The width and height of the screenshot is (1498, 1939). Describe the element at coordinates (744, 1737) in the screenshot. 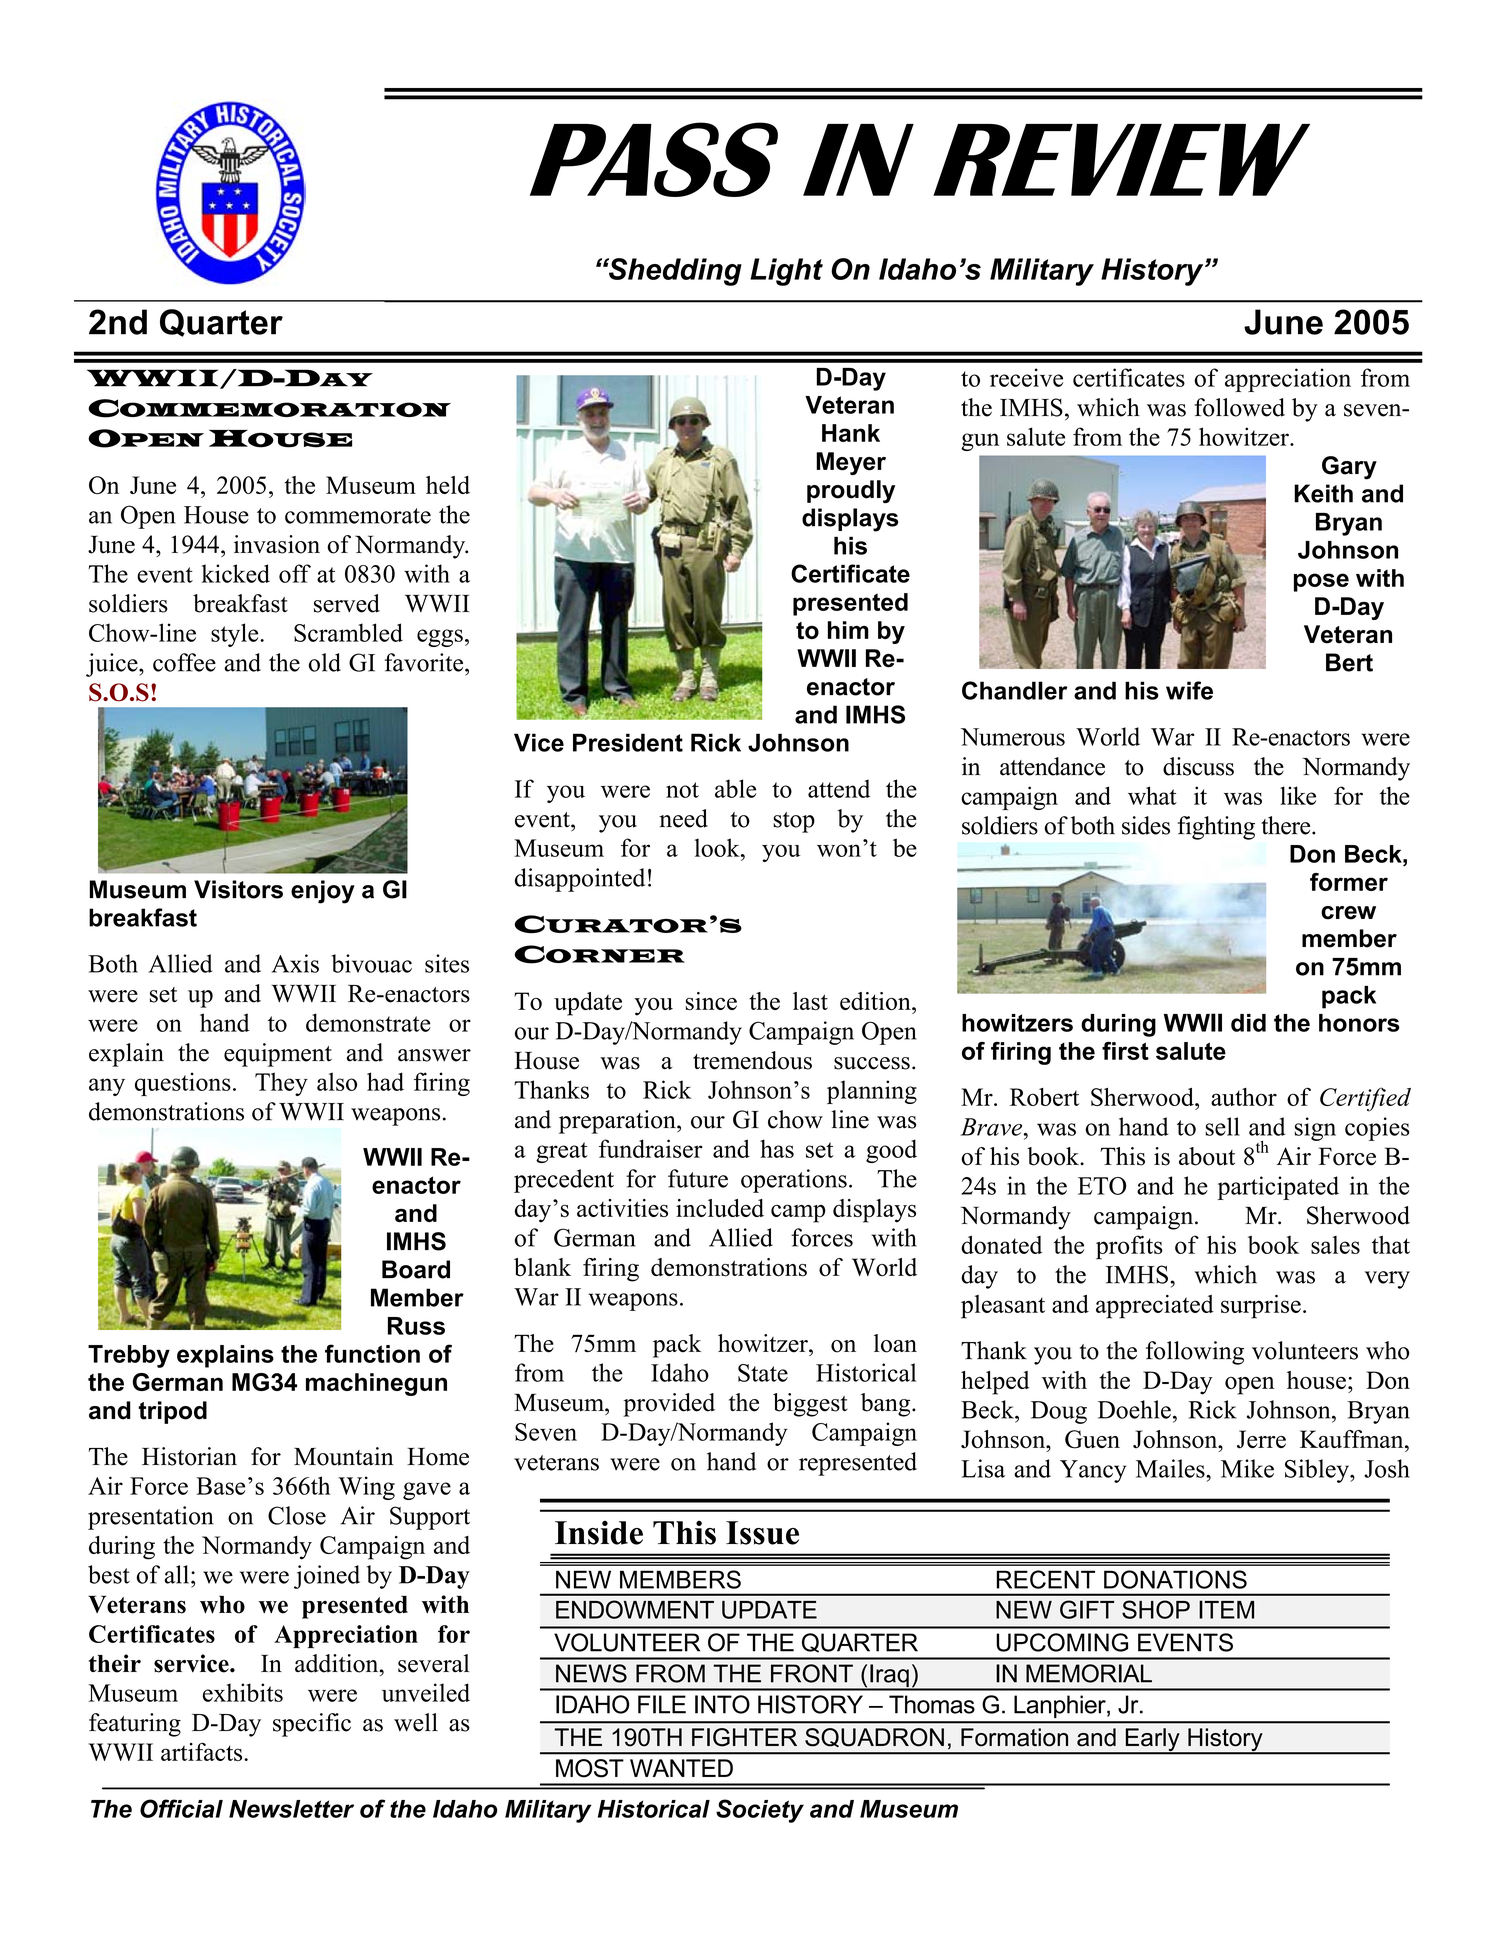

I see `FIGHTER` at that location.
